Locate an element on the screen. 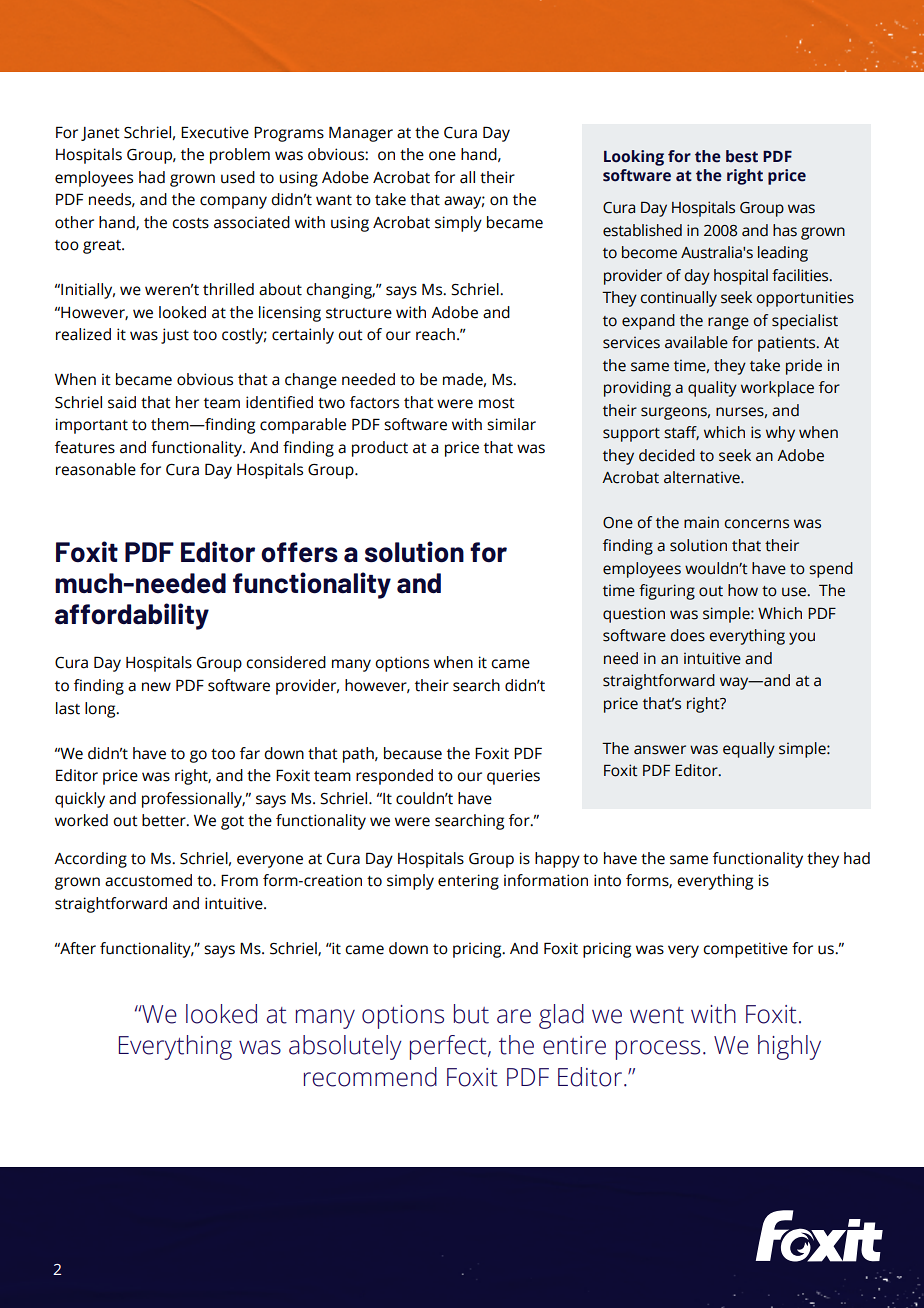 The height and width of the screenshot is (1308, 924). perfect is located at coordinates (449, 1047).
